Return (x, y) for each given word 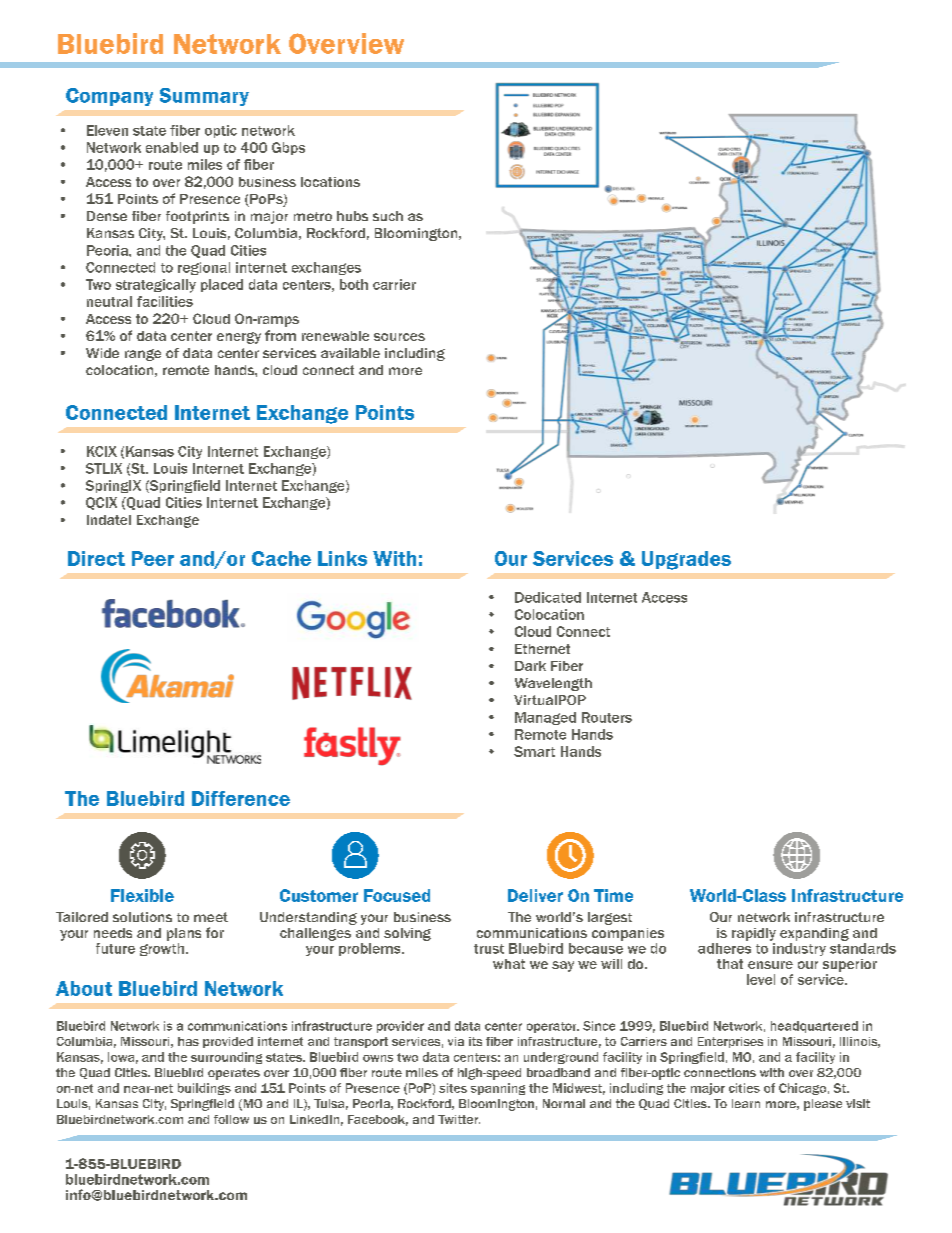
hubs (352, 216)
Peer (153, 558)
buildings (204, 1089)
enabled (172, 147)
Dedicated (548, 597)
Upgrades (686, 560)
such (388, 216)
